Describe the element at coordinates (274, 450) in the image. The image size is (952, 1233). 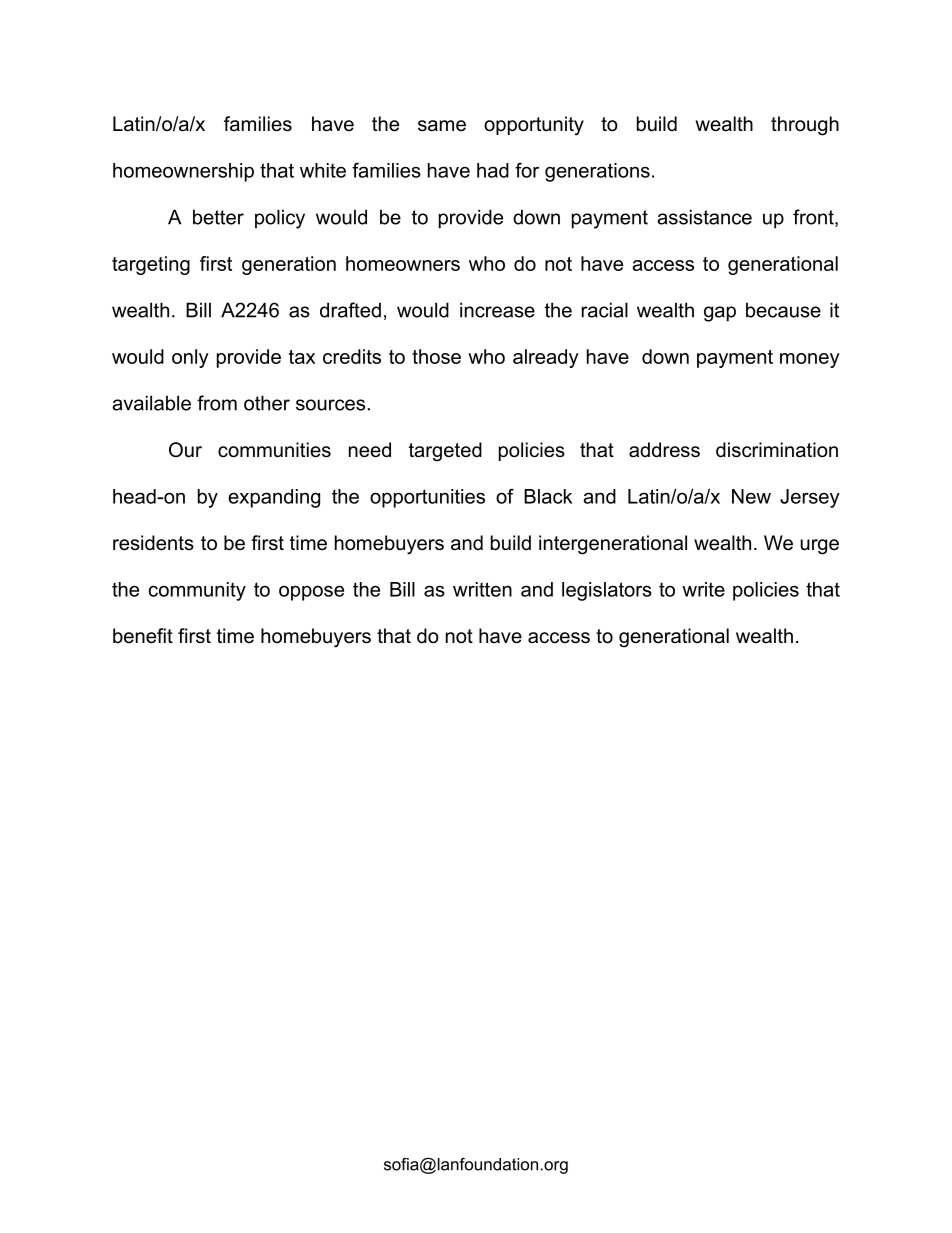
I see `communities` at that location.
